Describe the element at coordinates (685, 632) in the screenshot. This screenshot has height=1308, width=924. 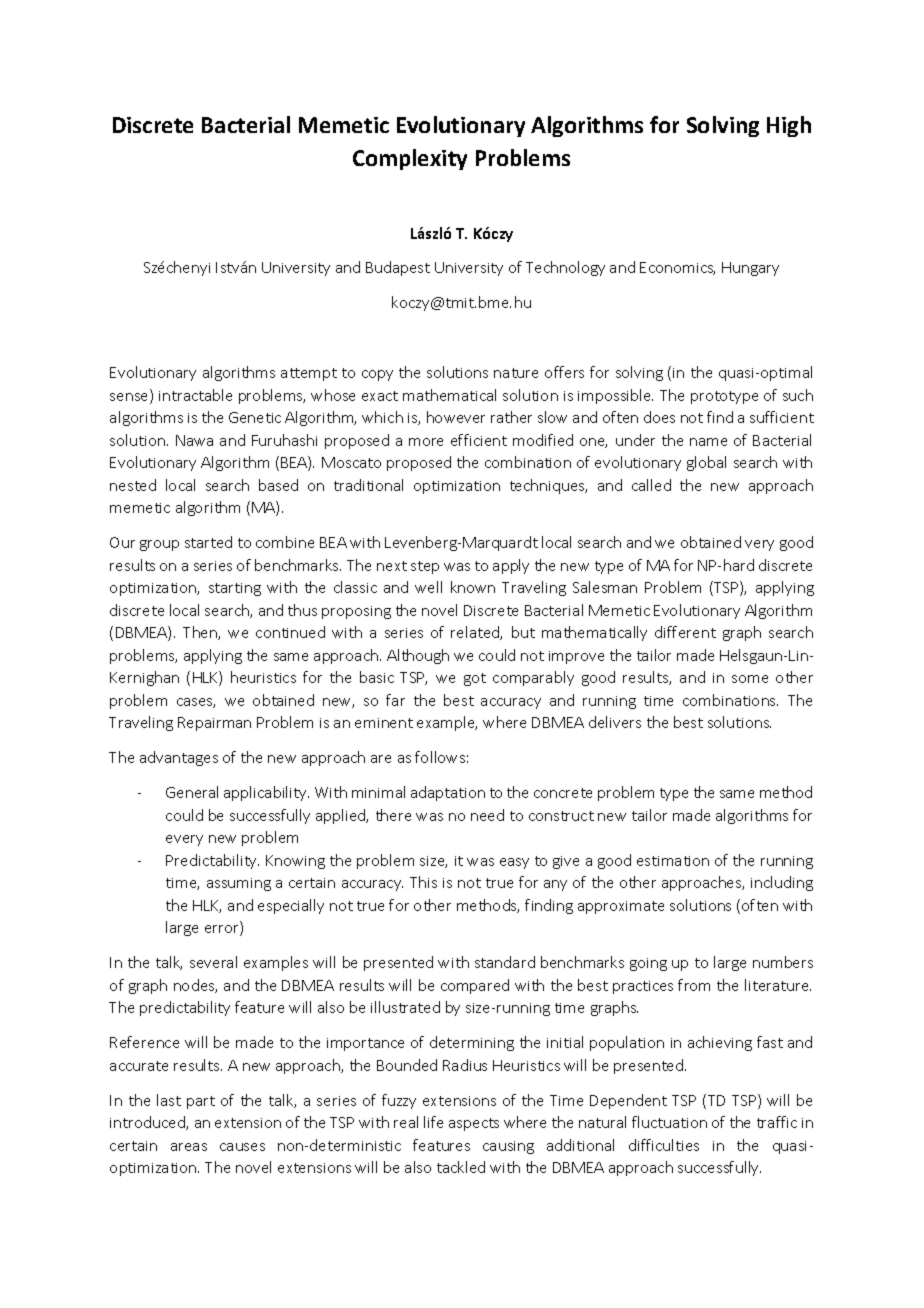
I see `different` at that location.
